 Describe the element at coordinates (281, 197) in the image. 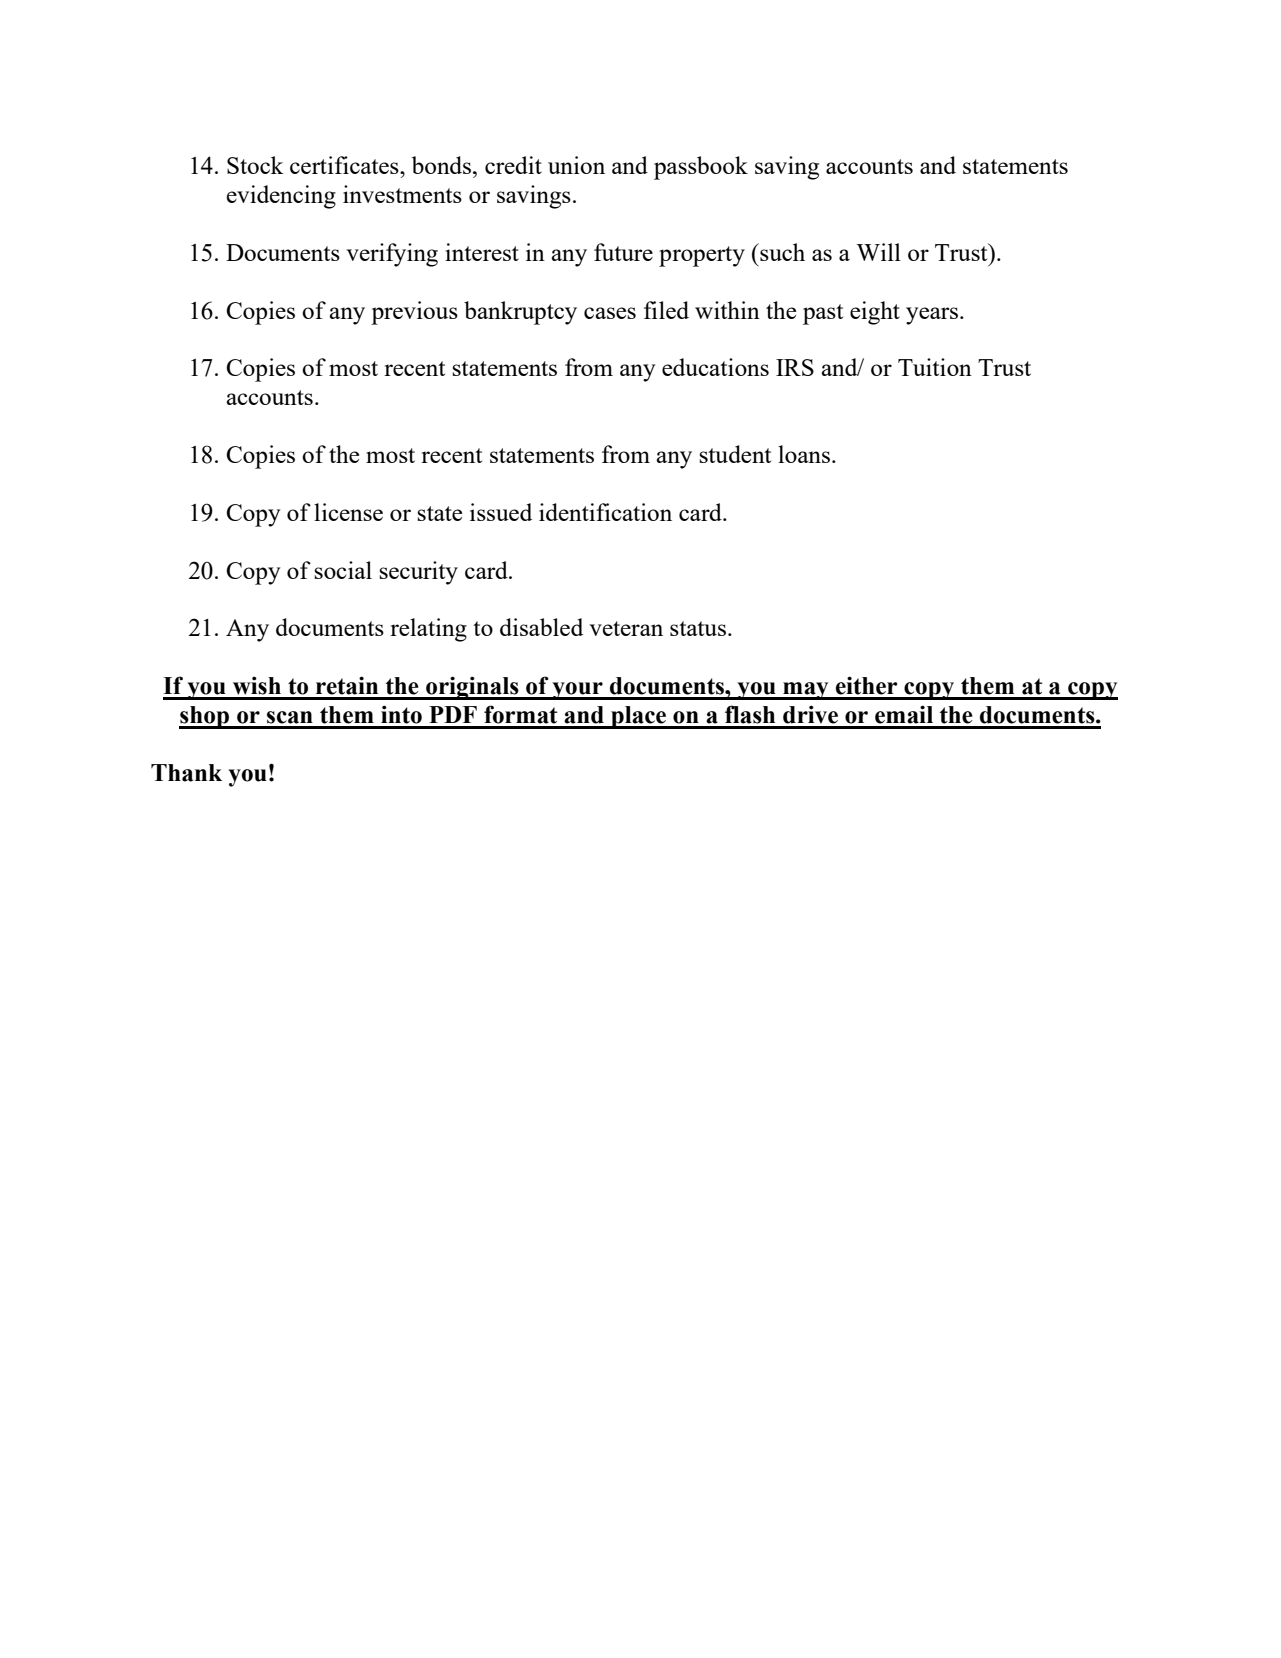

I see `evidencing` at that location.
